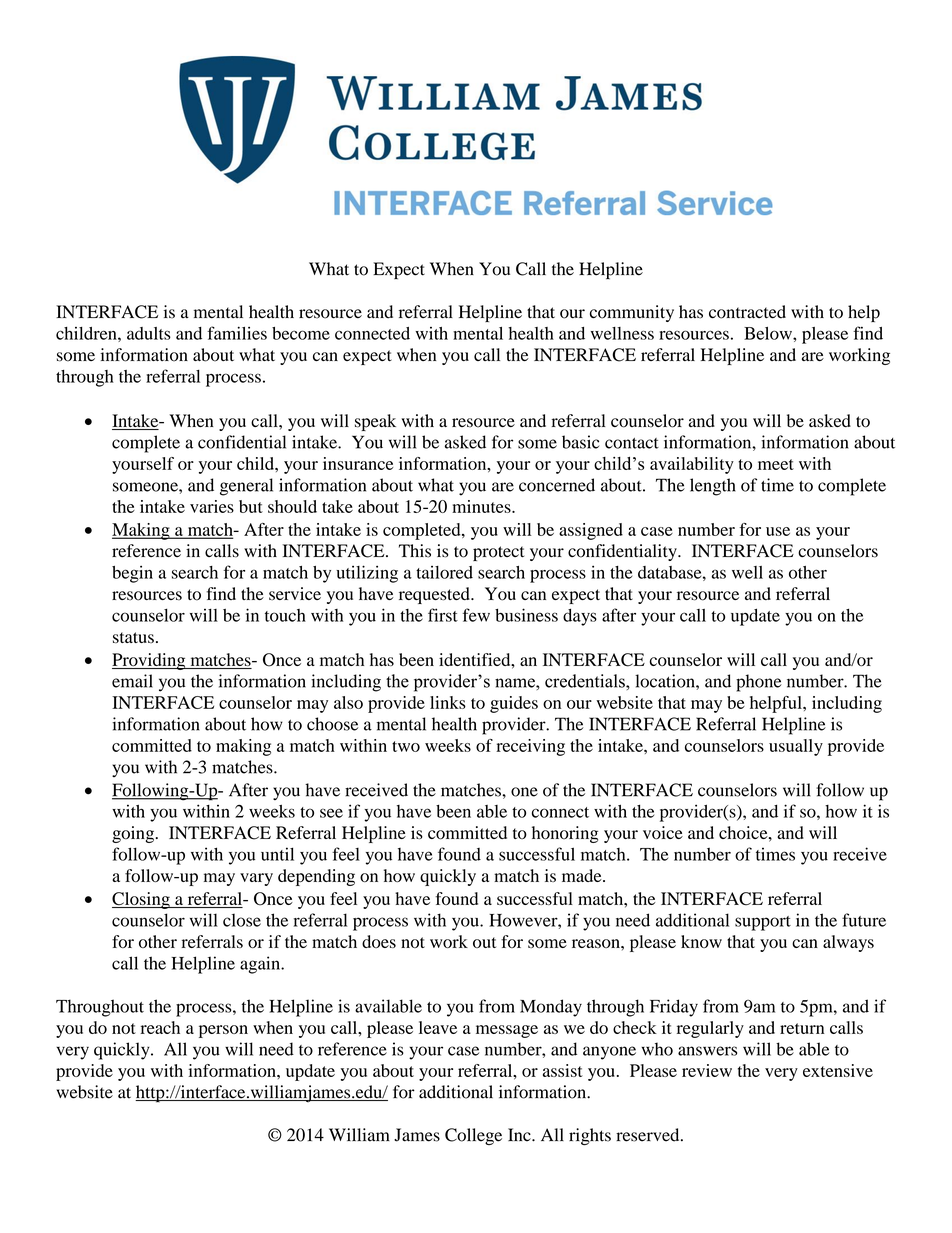 The height and width of the image is (1233, 952). I want to click on Below, so click(769, 333).
